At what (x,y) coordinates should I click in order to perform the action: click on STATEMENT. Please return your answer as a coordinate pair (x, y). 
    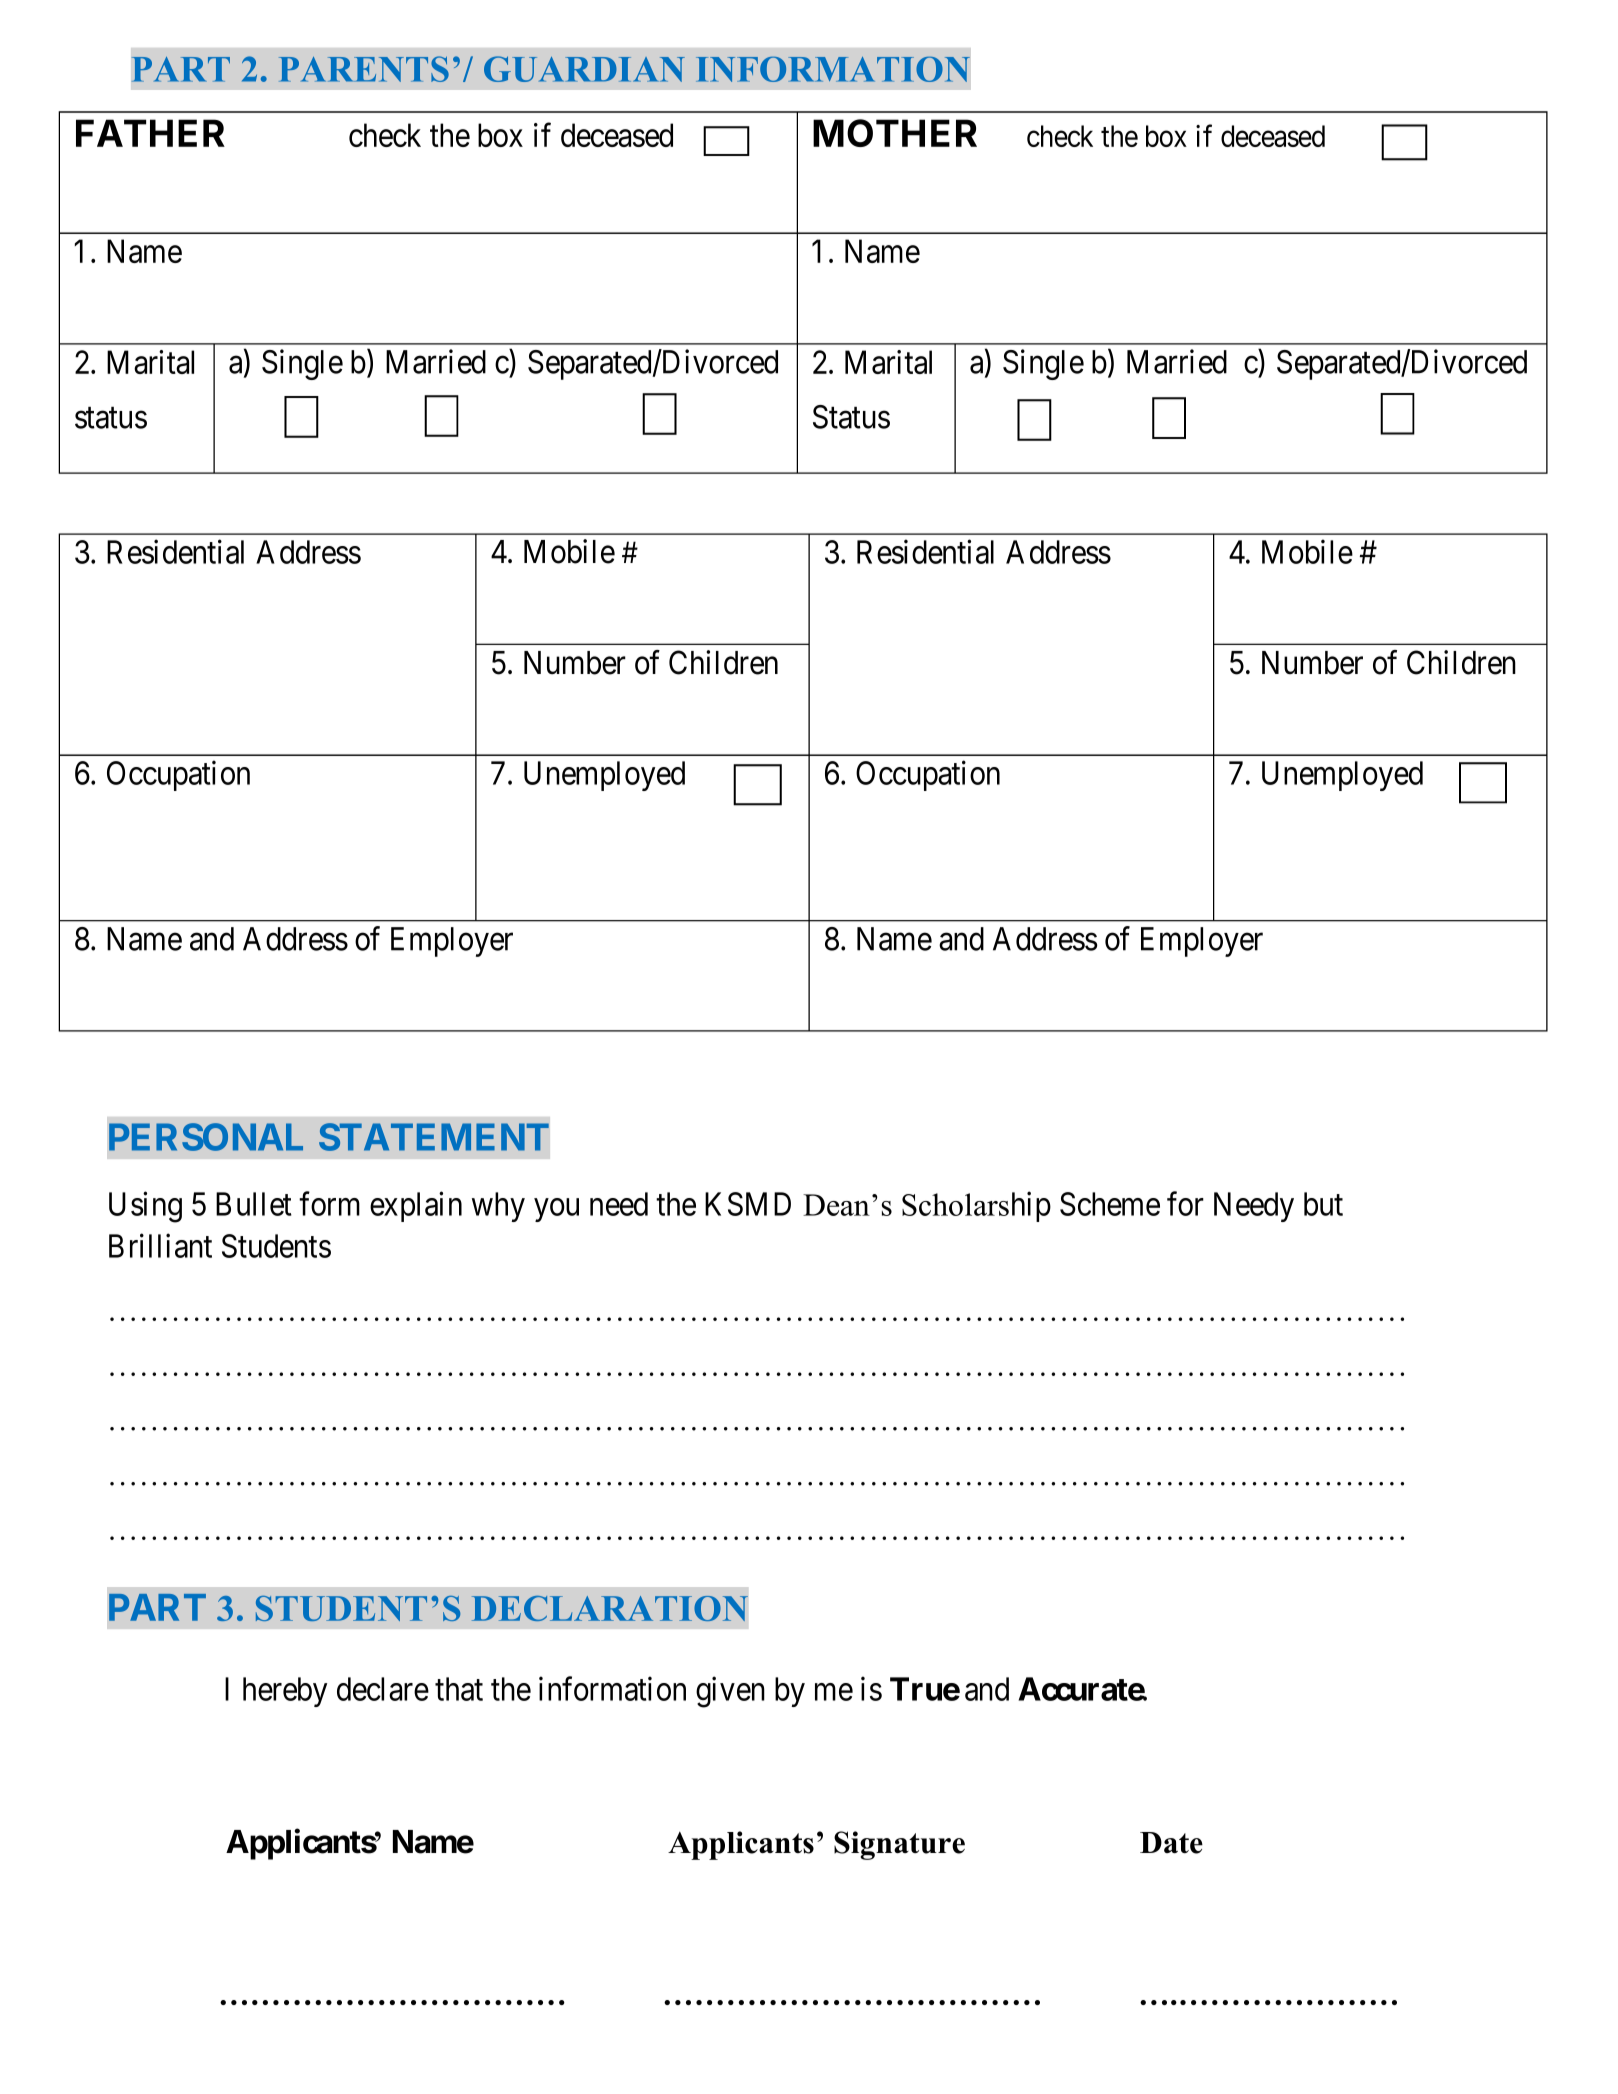
    Looking at the image, I should click on (434, 1137).
